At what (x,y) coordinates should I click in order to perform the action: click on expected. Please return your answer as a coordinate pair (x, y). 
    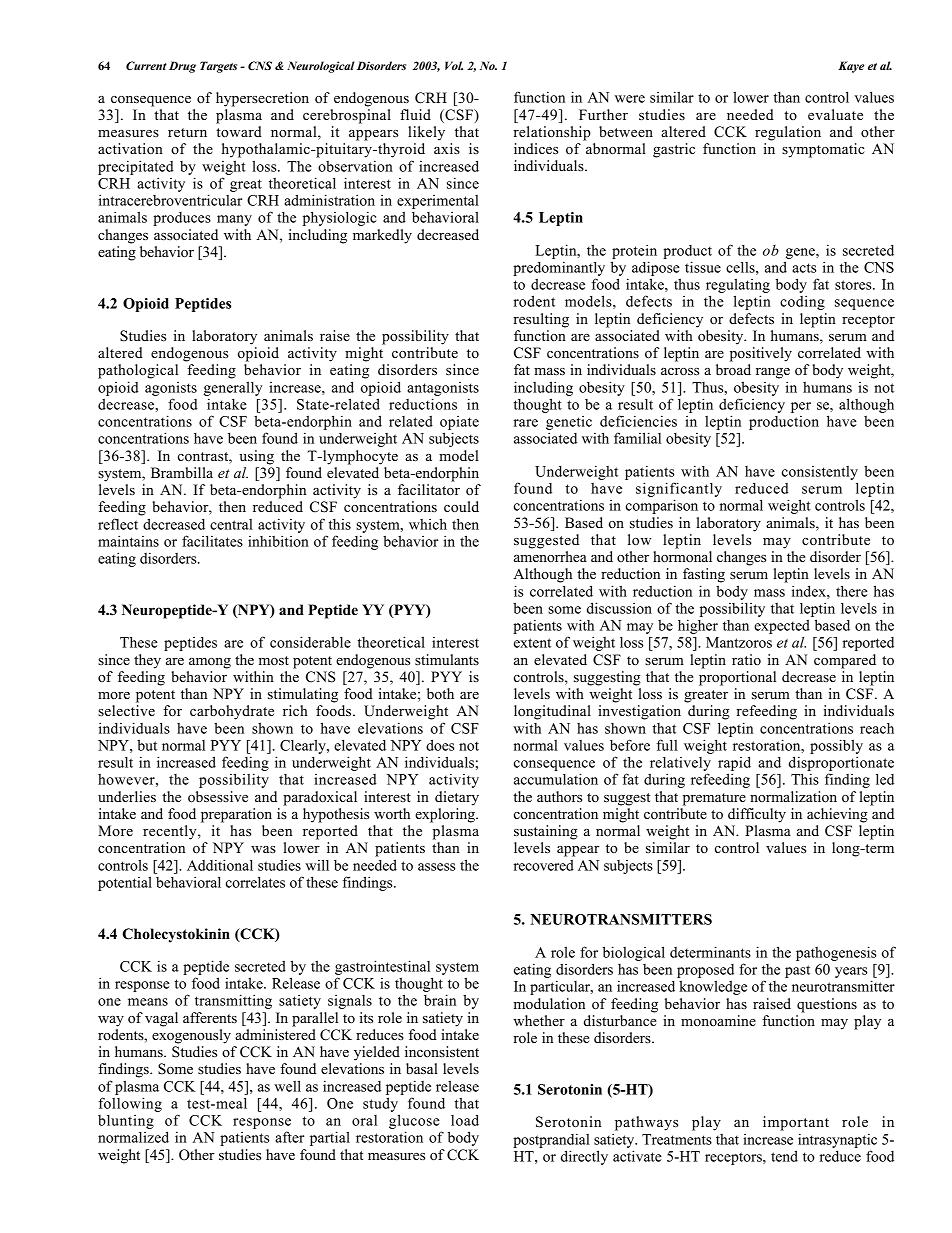
    Looking at the image, I should click on (782, 626).
